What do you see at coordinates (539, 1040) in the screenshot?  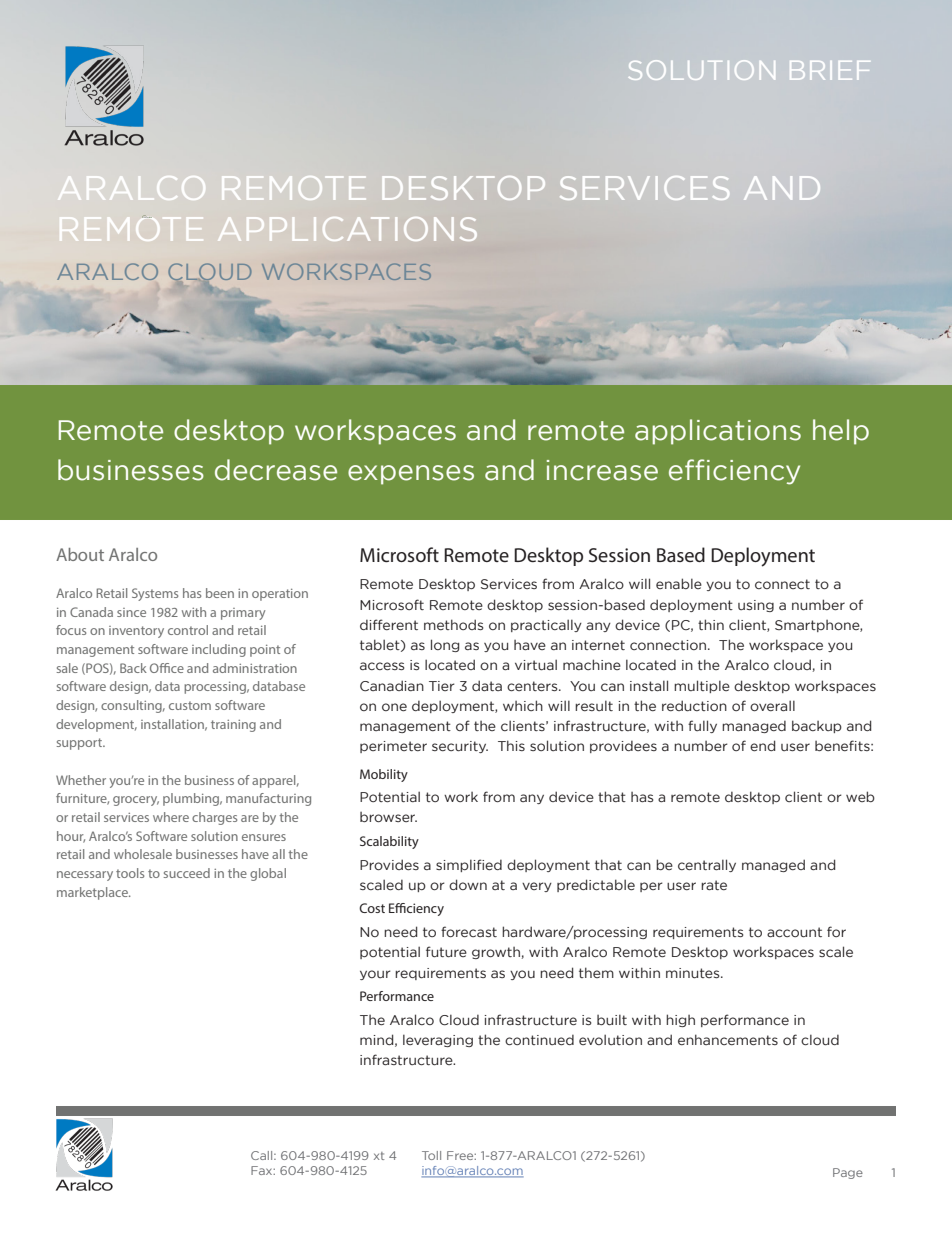 I see `continued` at bounding box center [539, 1040].
